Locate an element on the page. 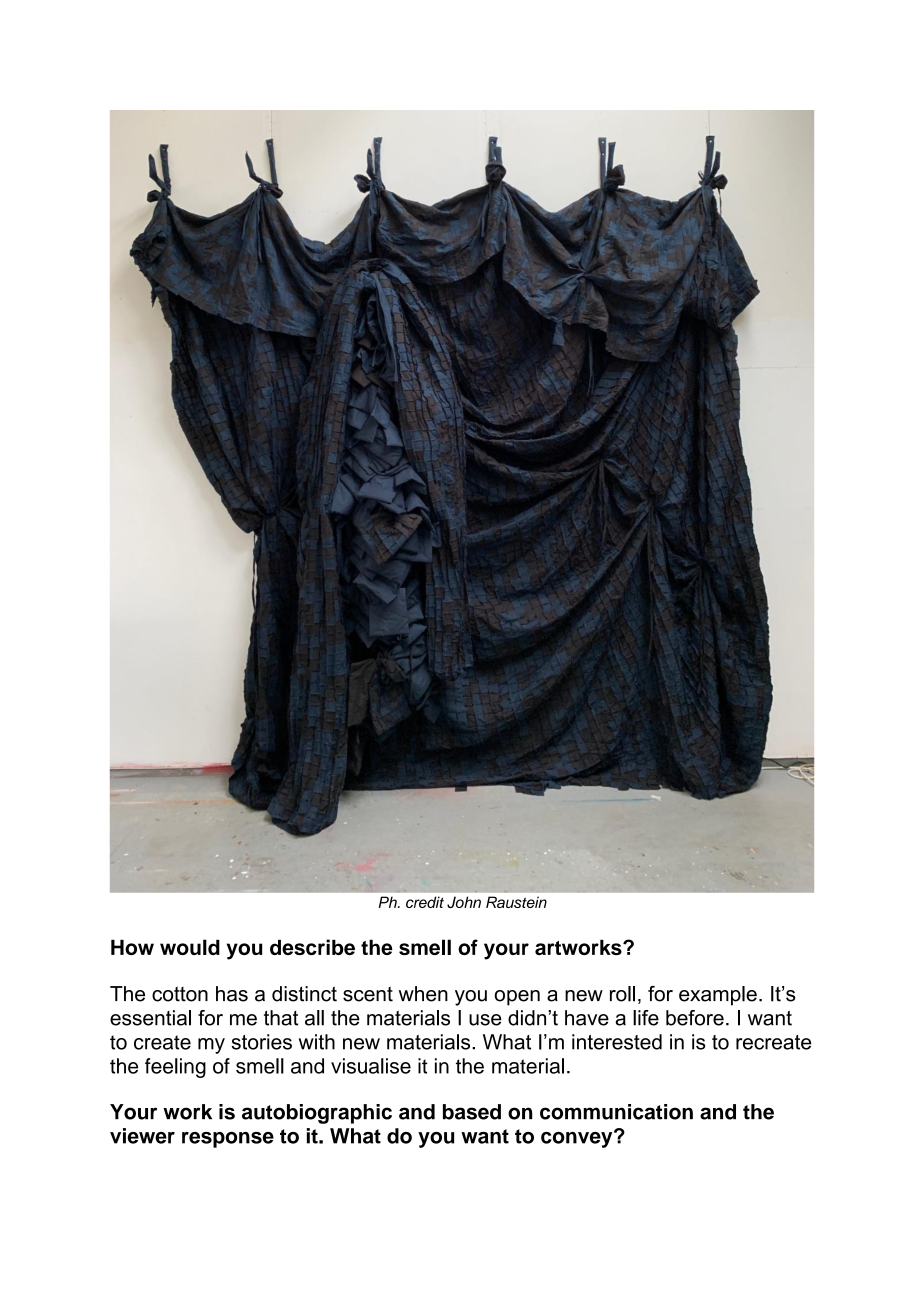 This document has height=1308, width=924. cotton is located at coordinates (180, 994).
